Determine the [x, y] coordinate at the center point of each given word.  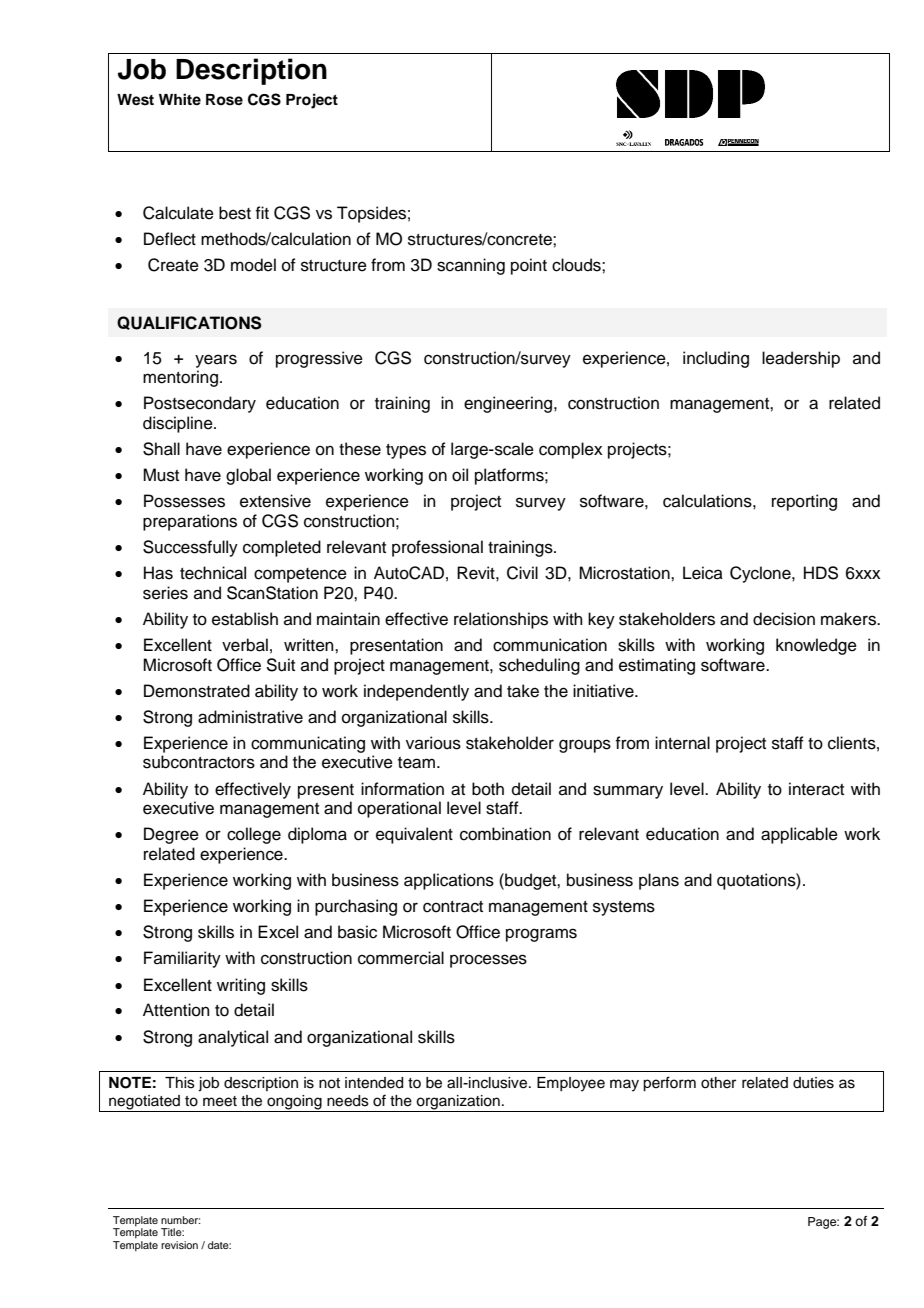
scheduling [539, 666]
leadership [801, 359]
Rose [224, 100]
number [180, 1220]
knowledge [816, 646]
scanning [471, 266]
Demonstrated [197, 691]
